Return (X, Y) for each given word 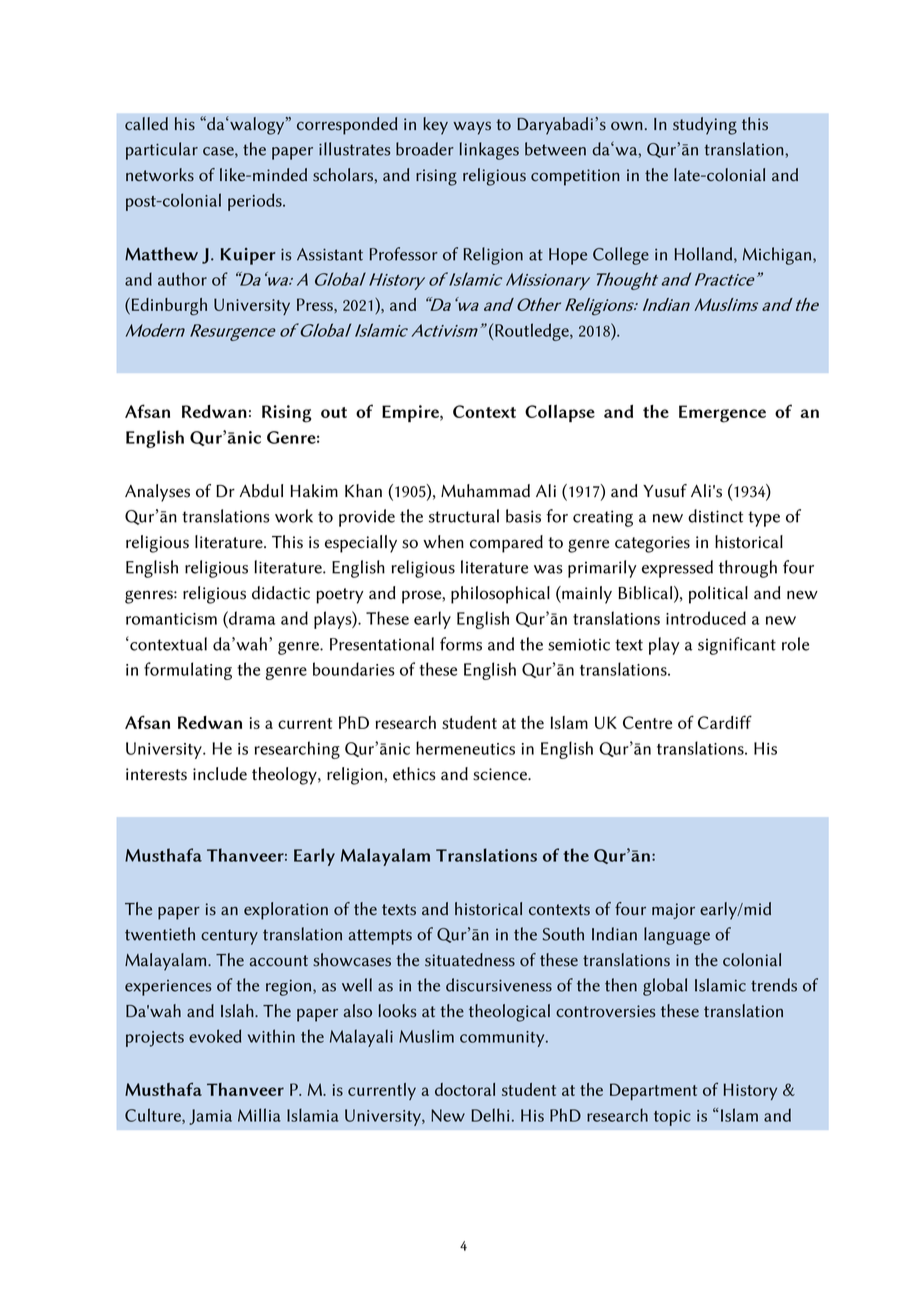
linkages (489, 151)
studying (705, 126)
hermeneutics (465, 748)
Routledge (533, 332)
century (229, 937)
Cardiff (725, 722)
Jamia (210, 1117)
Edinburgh (169, 307)
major (673, 911)
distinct (715, 516)
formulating (188, 671)
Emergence (722, 414)
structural (464, 516)
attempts (380, 937)
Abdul (261, 491)
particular (162, 151)
